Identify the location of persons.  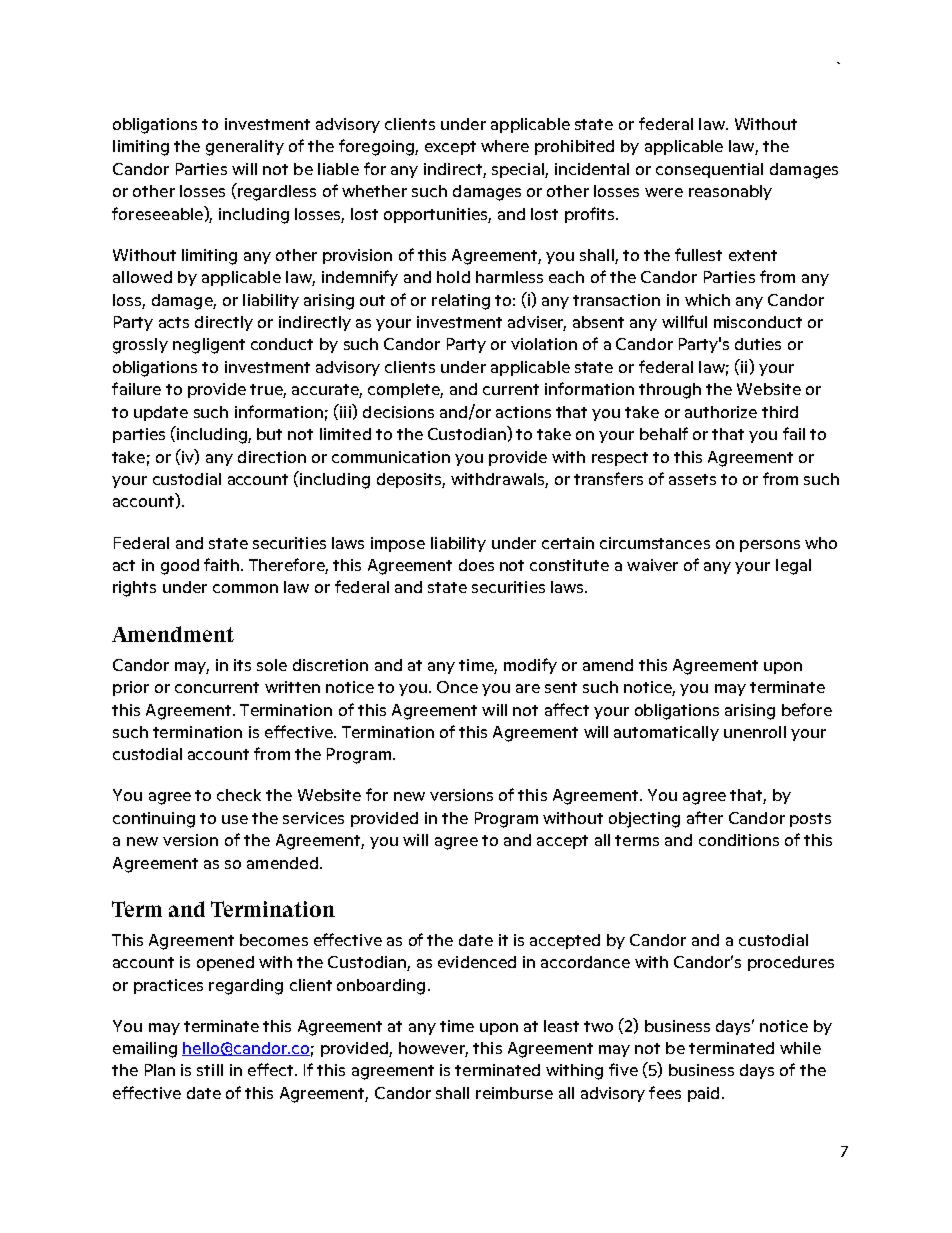
(770, 546).
